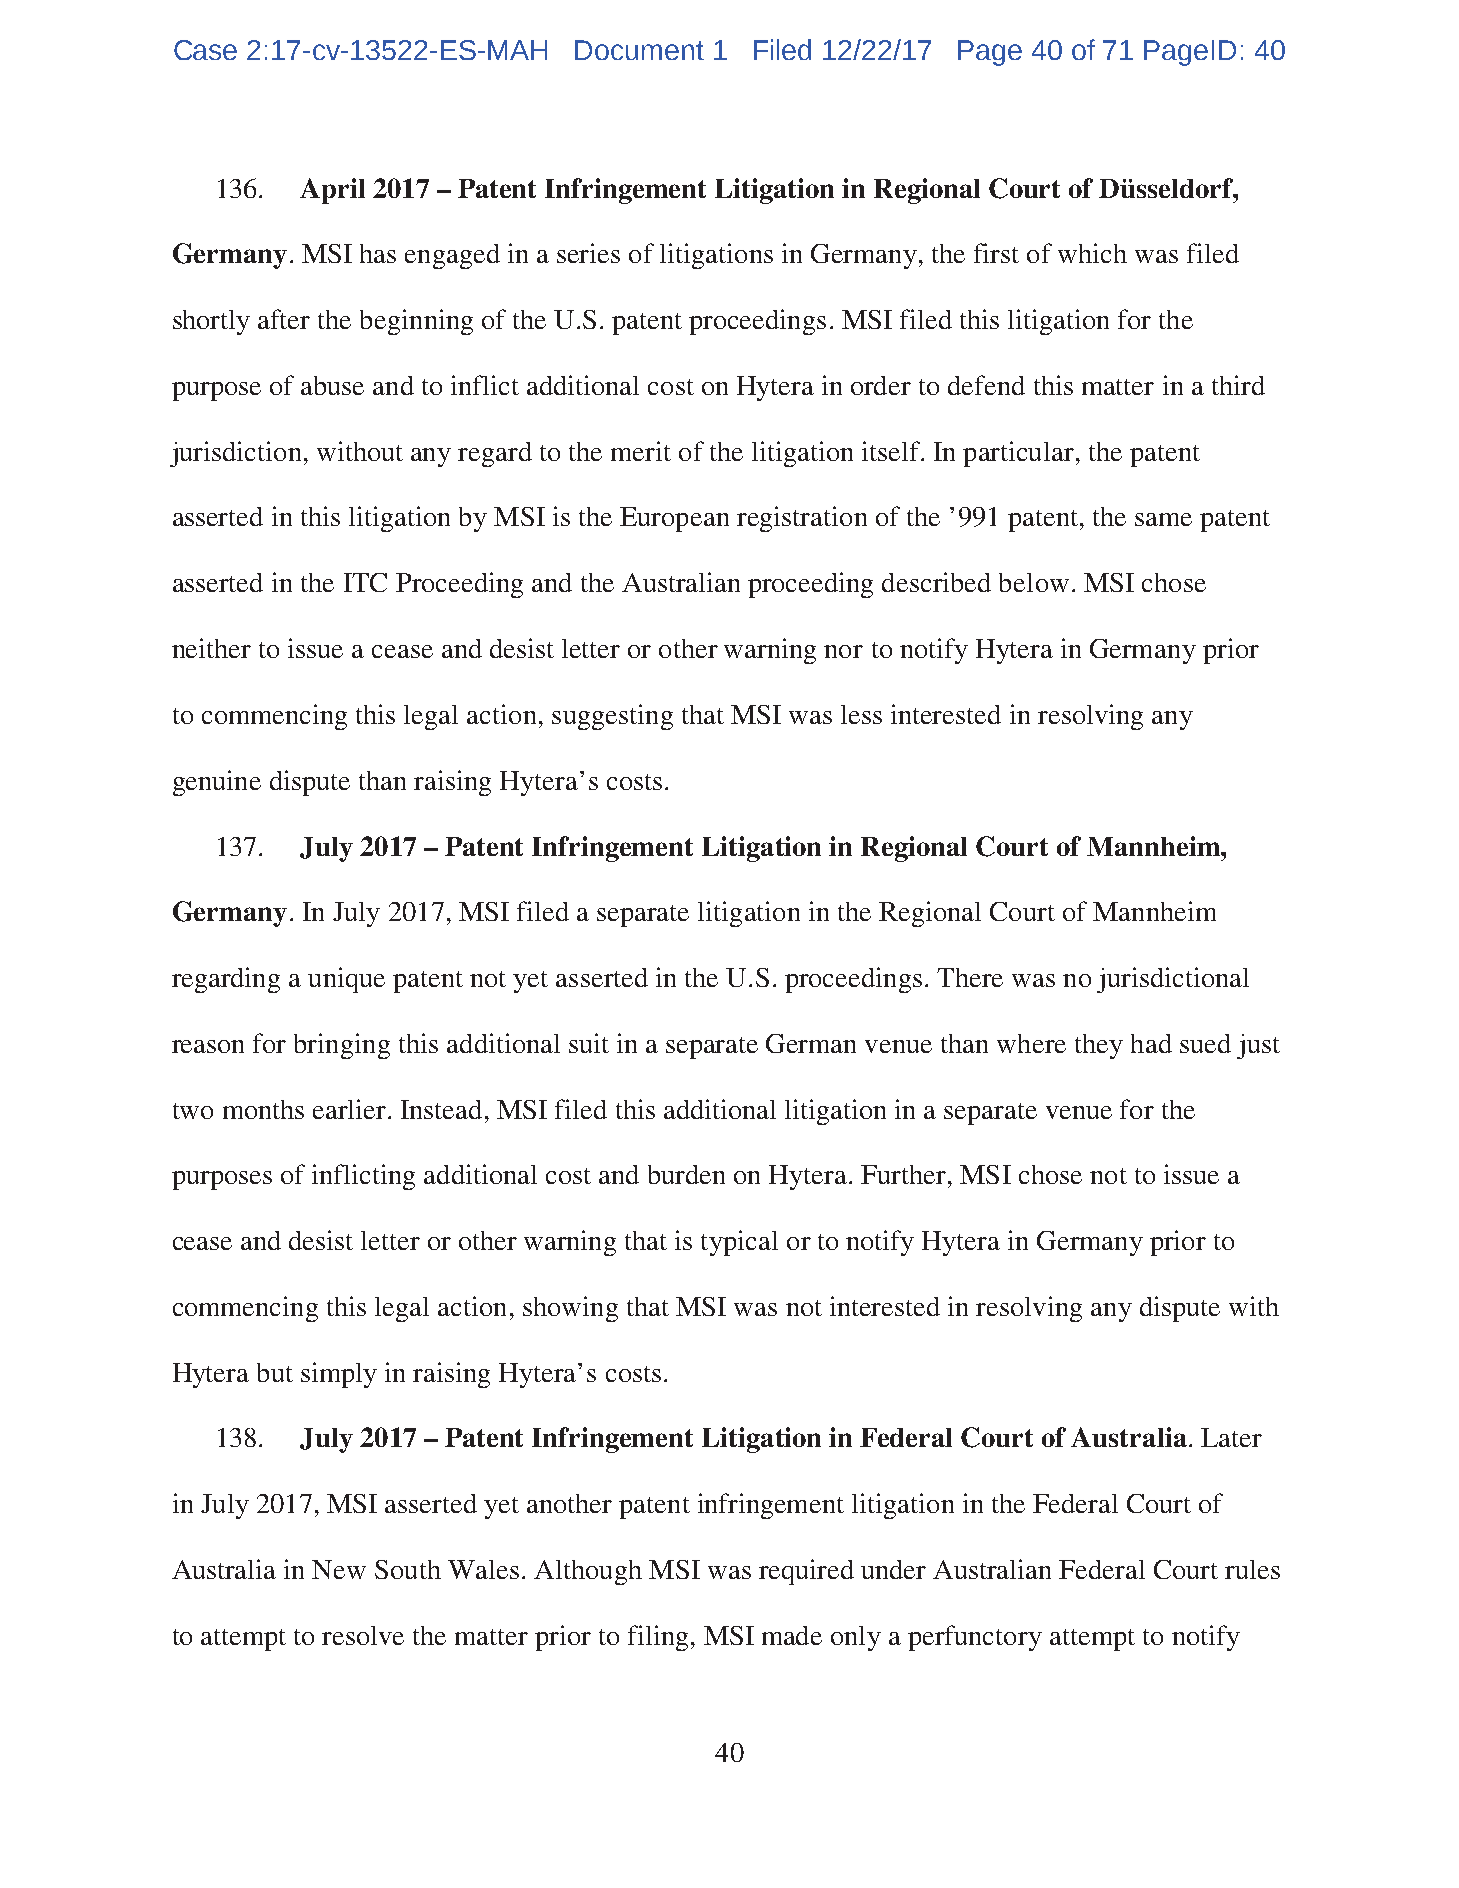 This screenshot has width=1459, height=1888. I want to click on abuse, so click(332, 385).
